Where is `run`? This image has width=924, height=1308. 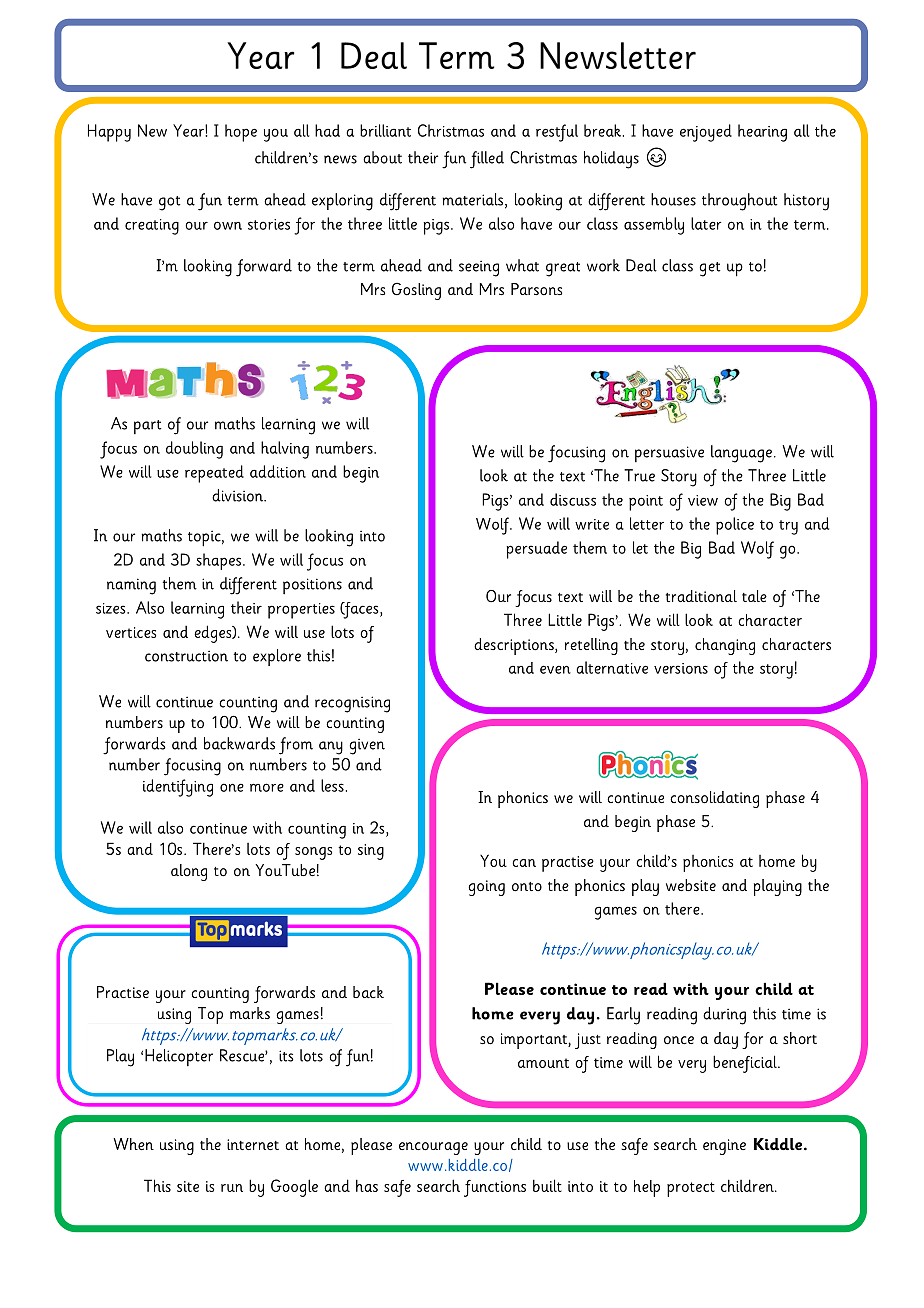
run is located at coordinates (232, 1188).
